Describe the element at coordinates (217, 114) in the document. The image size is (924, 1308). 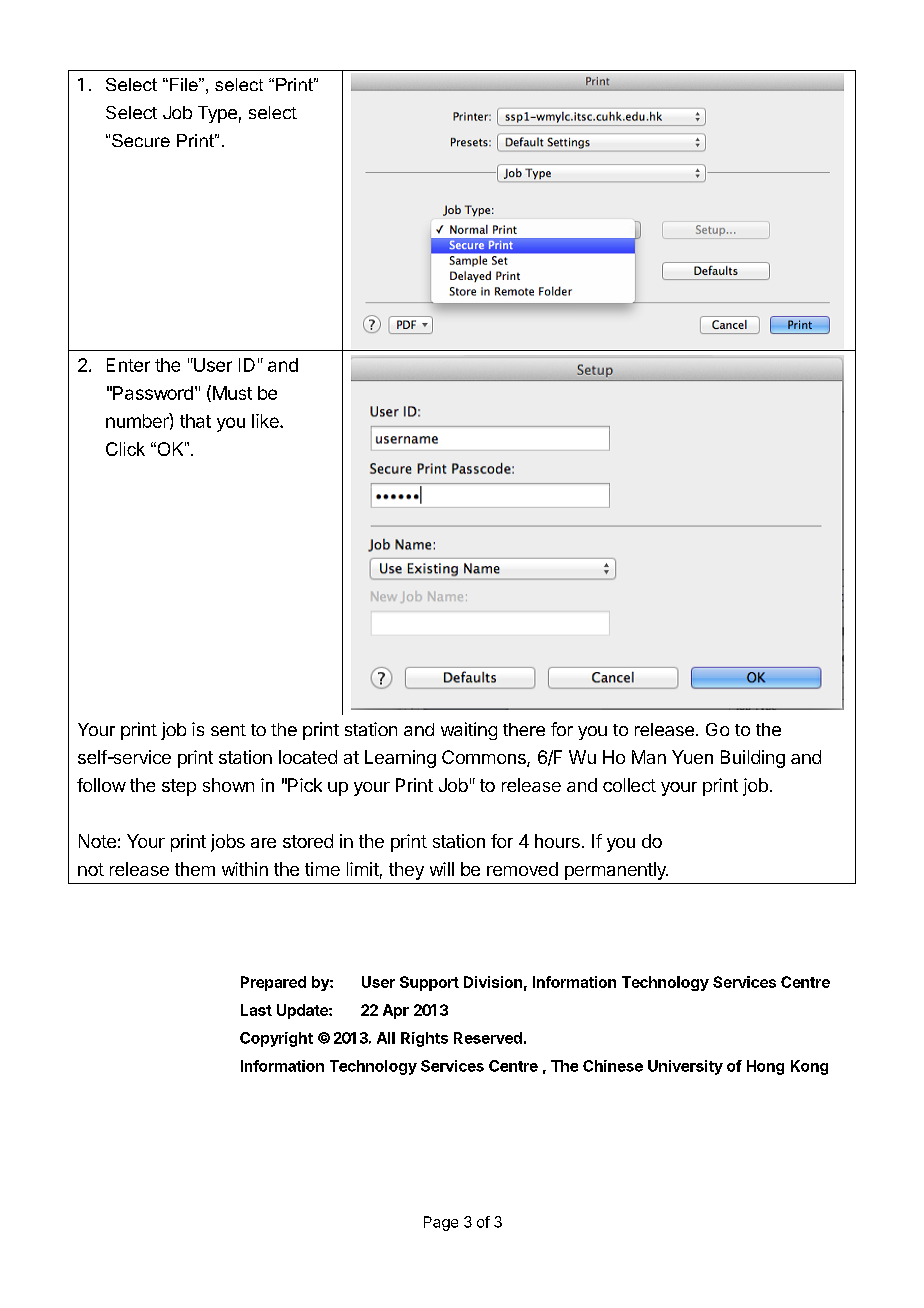
I see `Type` at that location.
